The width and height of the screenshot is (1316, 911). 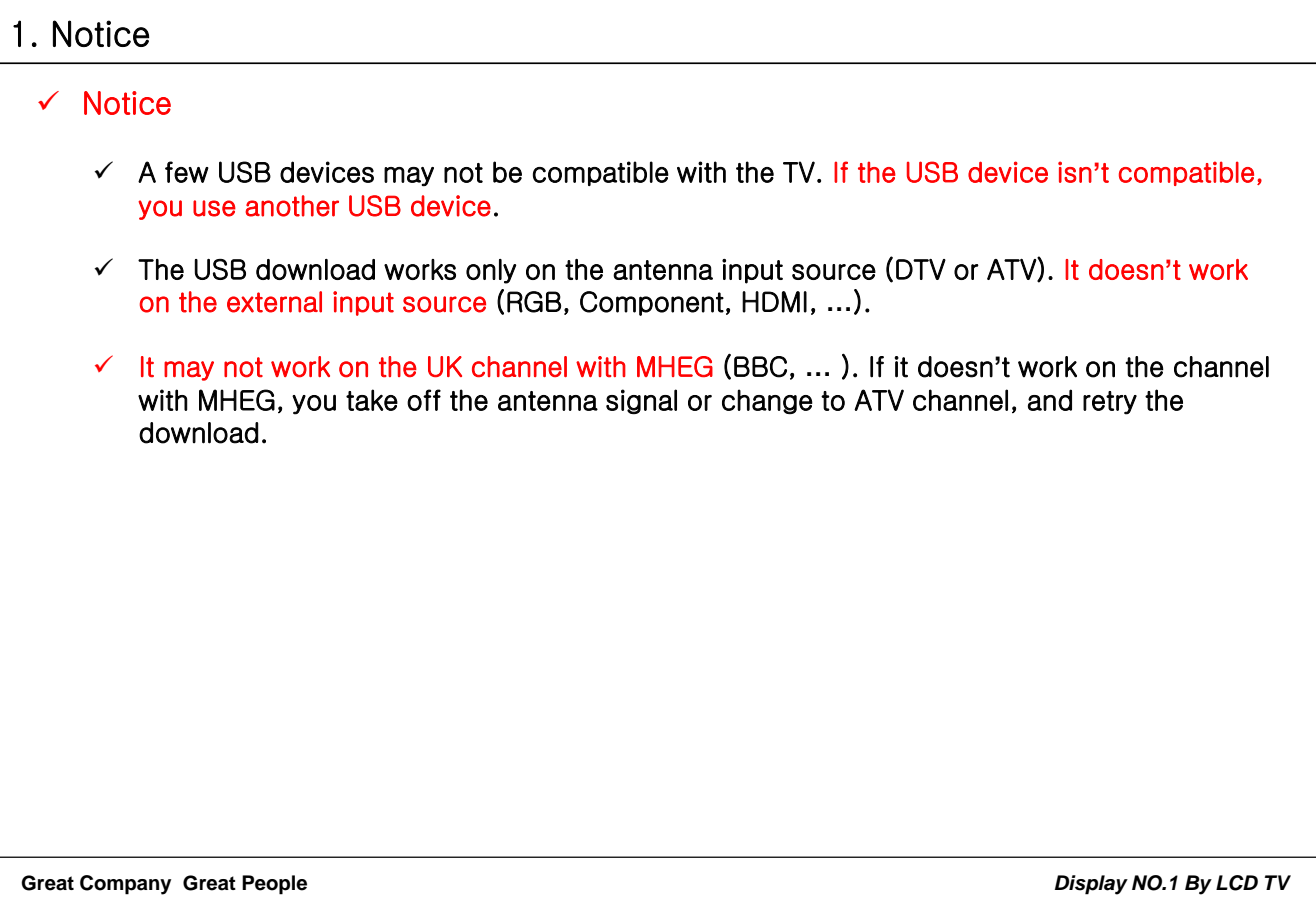 What do you see at coordinates (372, 400) in the screenshot?
I see `take` at bounding box center [372, 400].
